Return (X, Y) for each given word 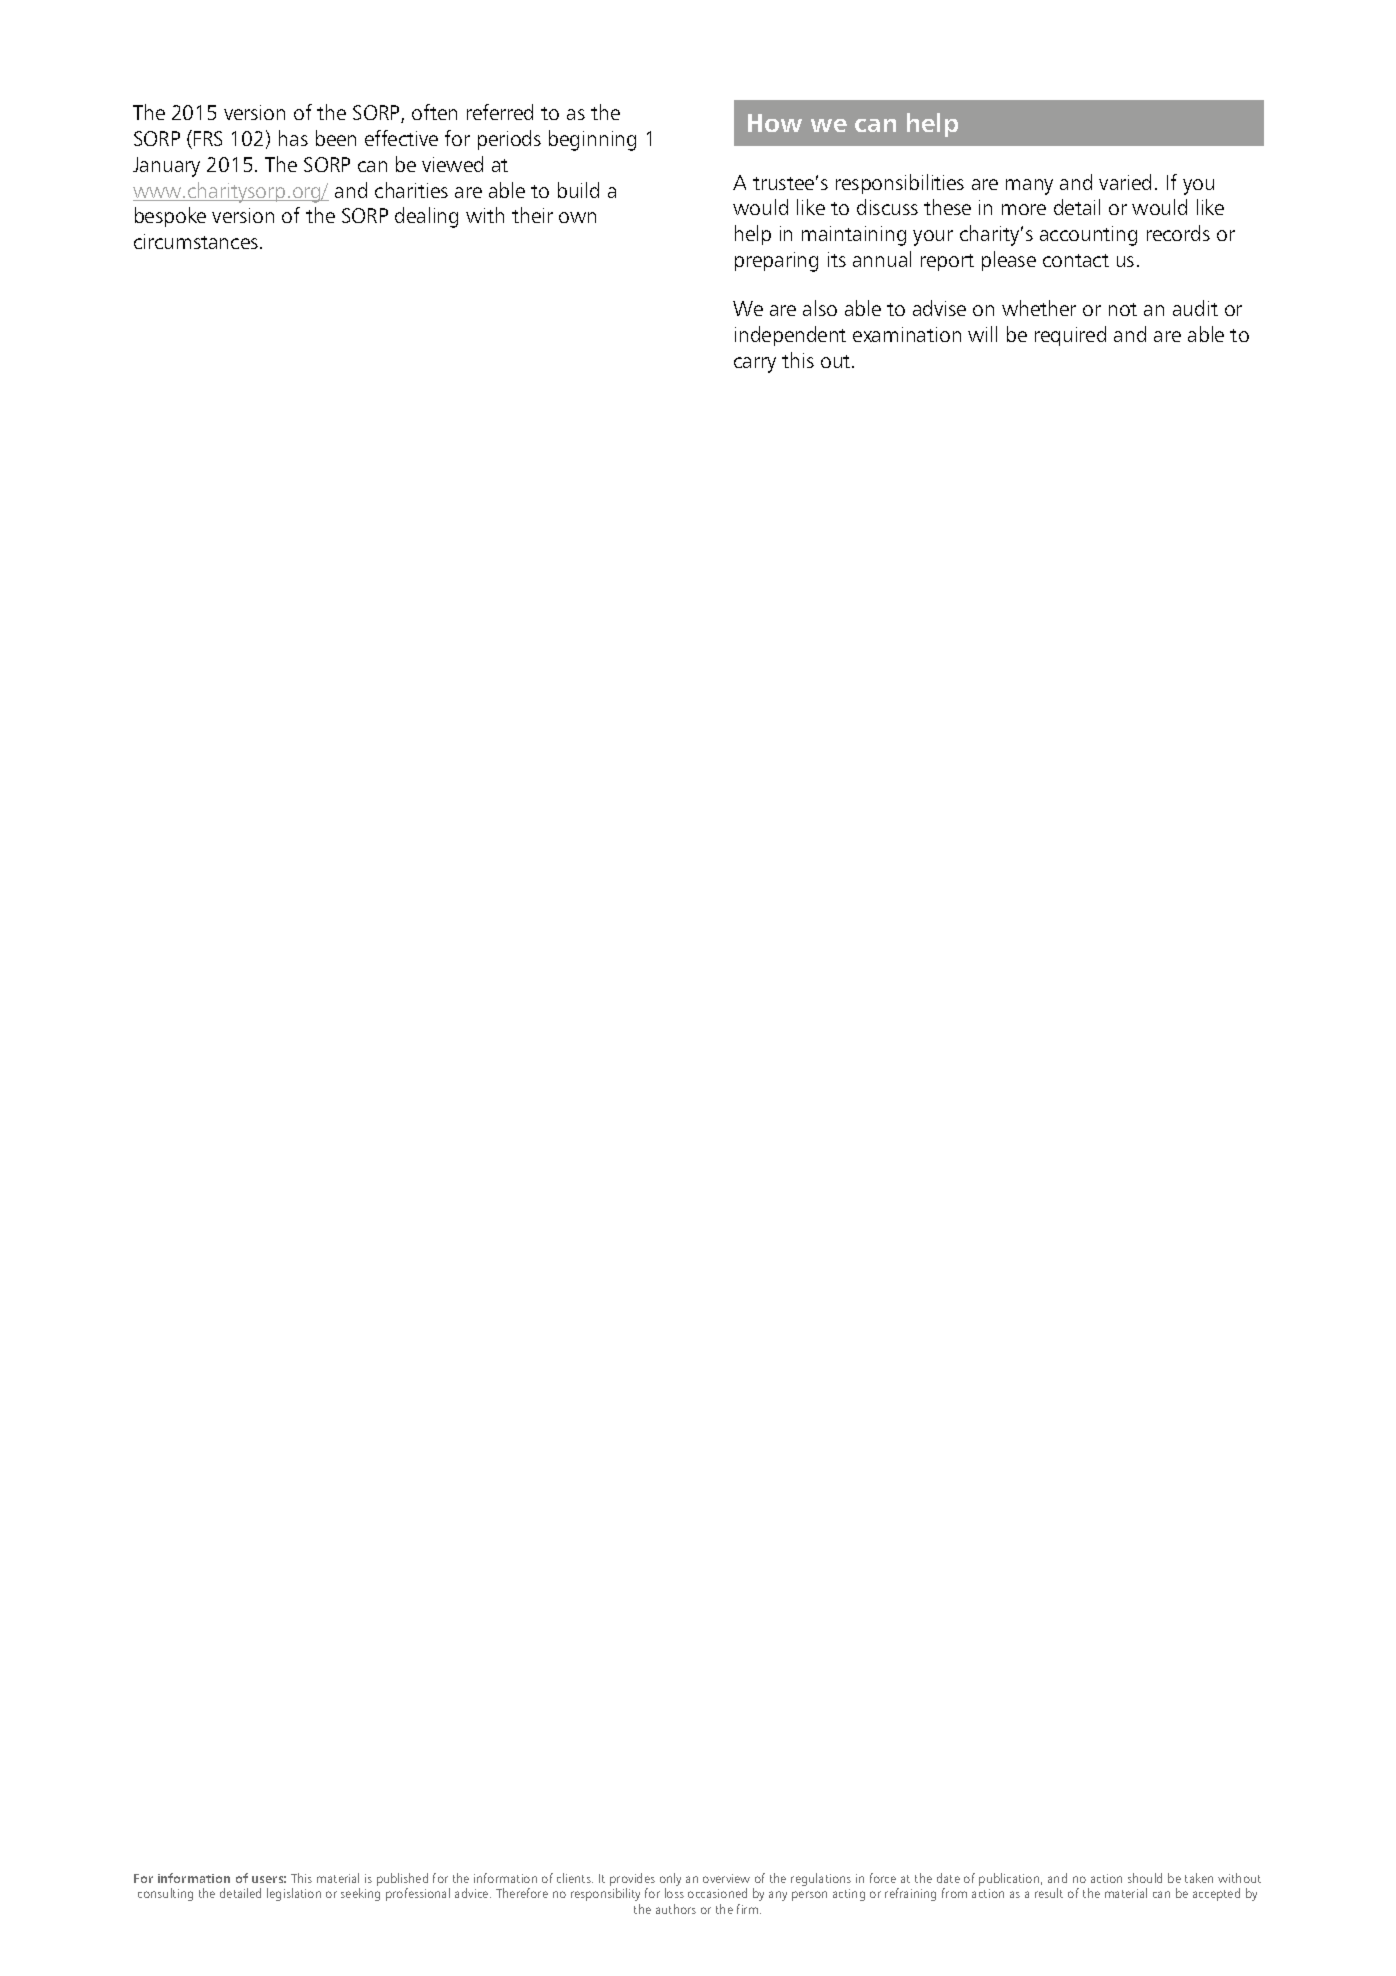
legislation (294, 1894)
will (982, 334)
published (402, 1879)
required (1070, 336)
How (775, 123)
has (293, 138)
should (1145, 1878)
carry (755, 365)
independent (790, 336)
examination (907, 334)
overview (726, 1878)
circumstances (196, 241)
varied (1125, 182)
